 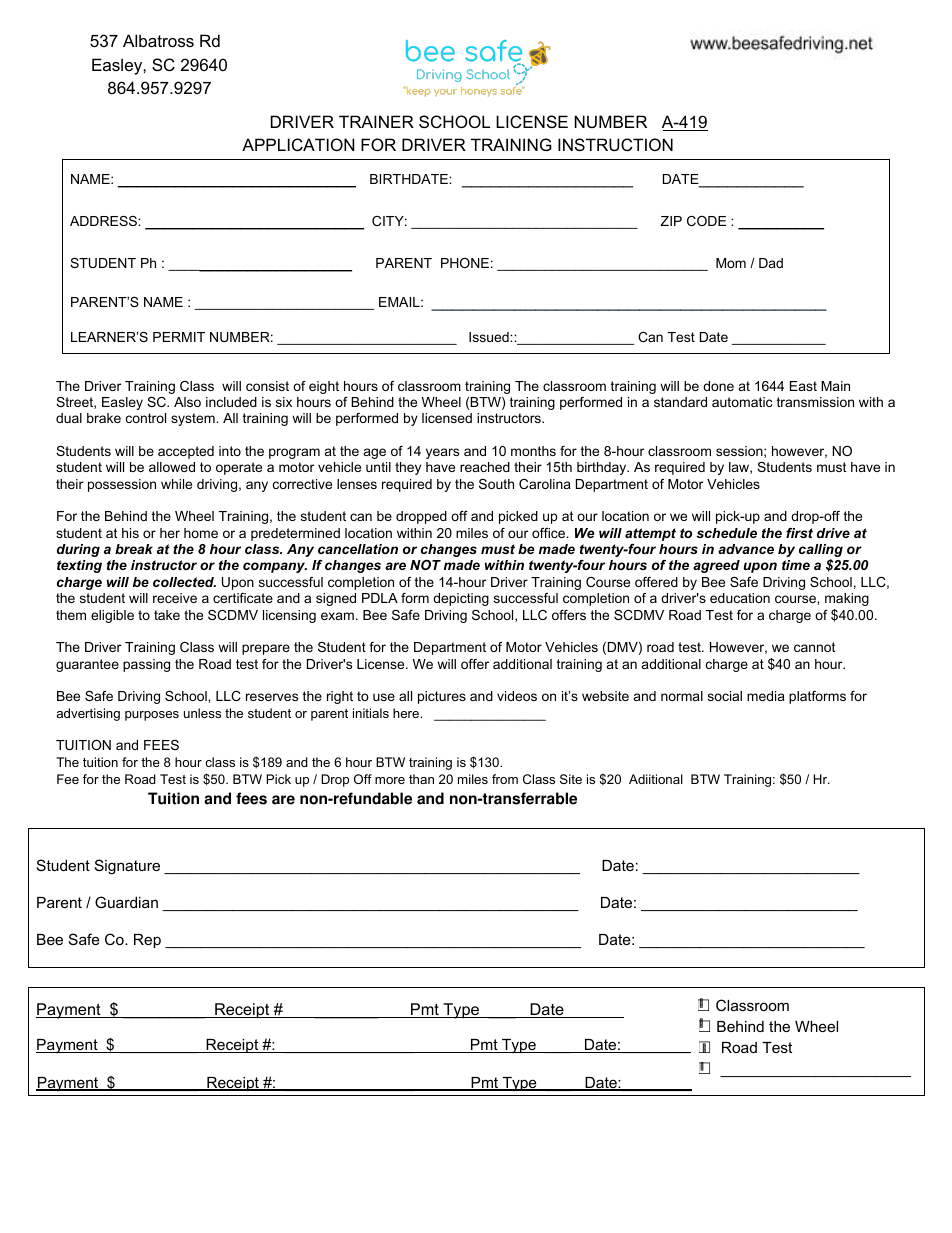 I want to click on reached, so click(x=485, y=467).
